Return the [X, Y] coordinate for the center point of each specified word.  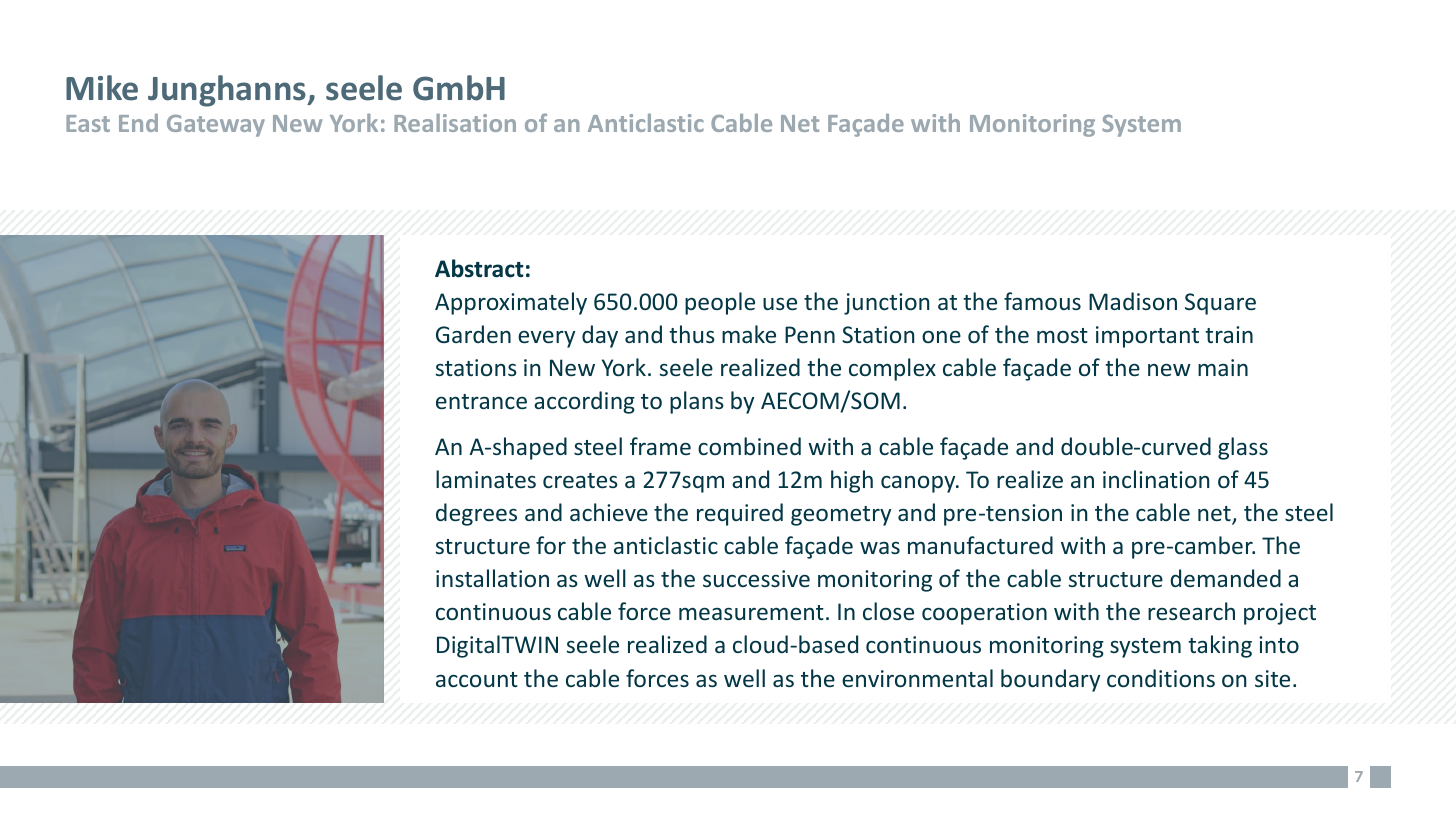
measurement [751, 612]
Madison [1133, 301]
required [740, 514]
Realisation [455, 123]
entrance [481, 401]
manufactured [980, 545]
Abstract [479, 268]
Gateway [216, 126]
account [477, 679]
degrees [476, 514]
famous [1042, 301]
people [720, 303]
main [1223, 367]
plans [697, 402]
